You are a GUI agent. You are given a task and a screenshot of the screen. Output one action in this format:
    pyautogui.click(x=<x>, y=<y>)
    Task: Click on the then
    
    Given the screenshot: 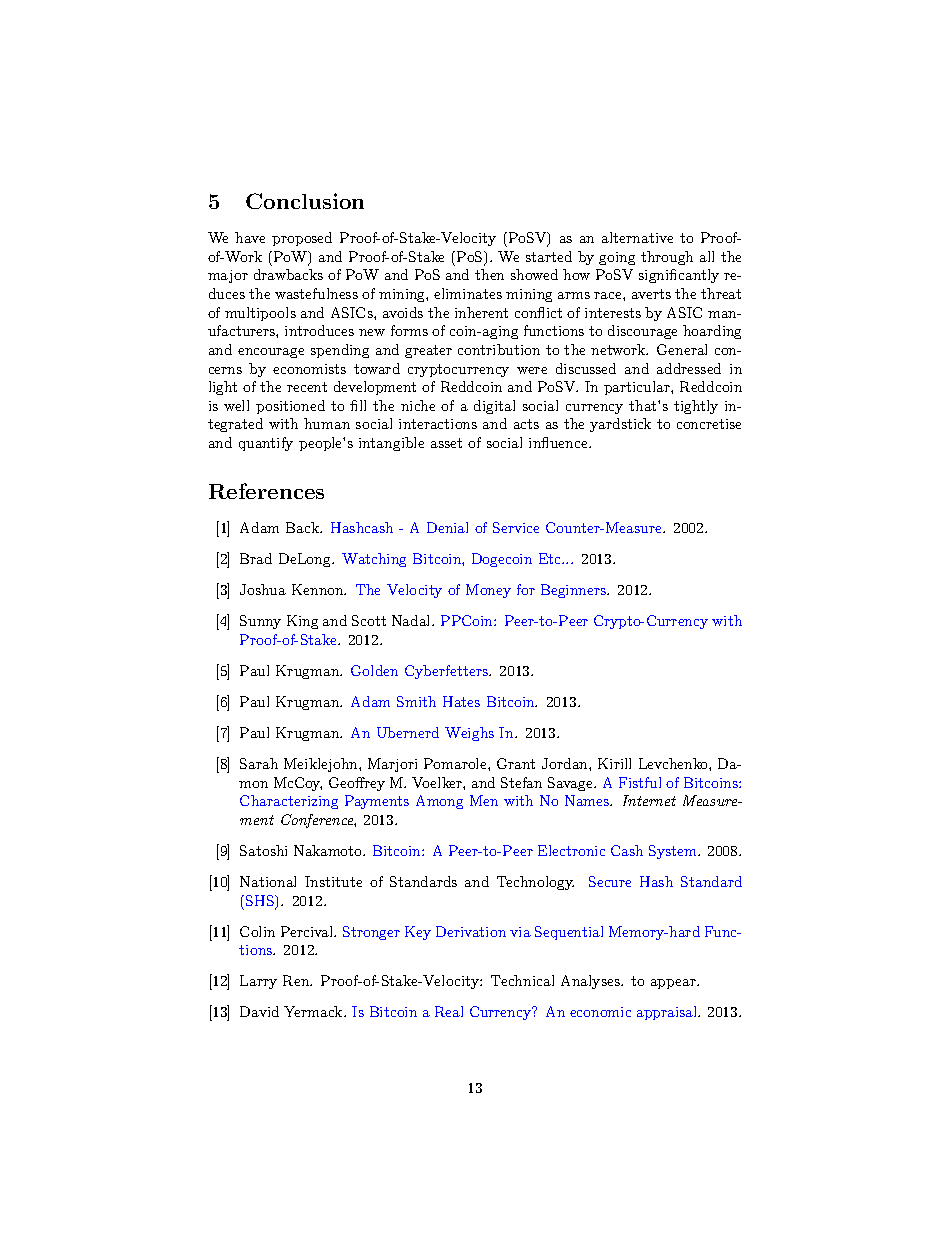 What is the action you would take?
    pyautogui.click(x=489, y=274)
